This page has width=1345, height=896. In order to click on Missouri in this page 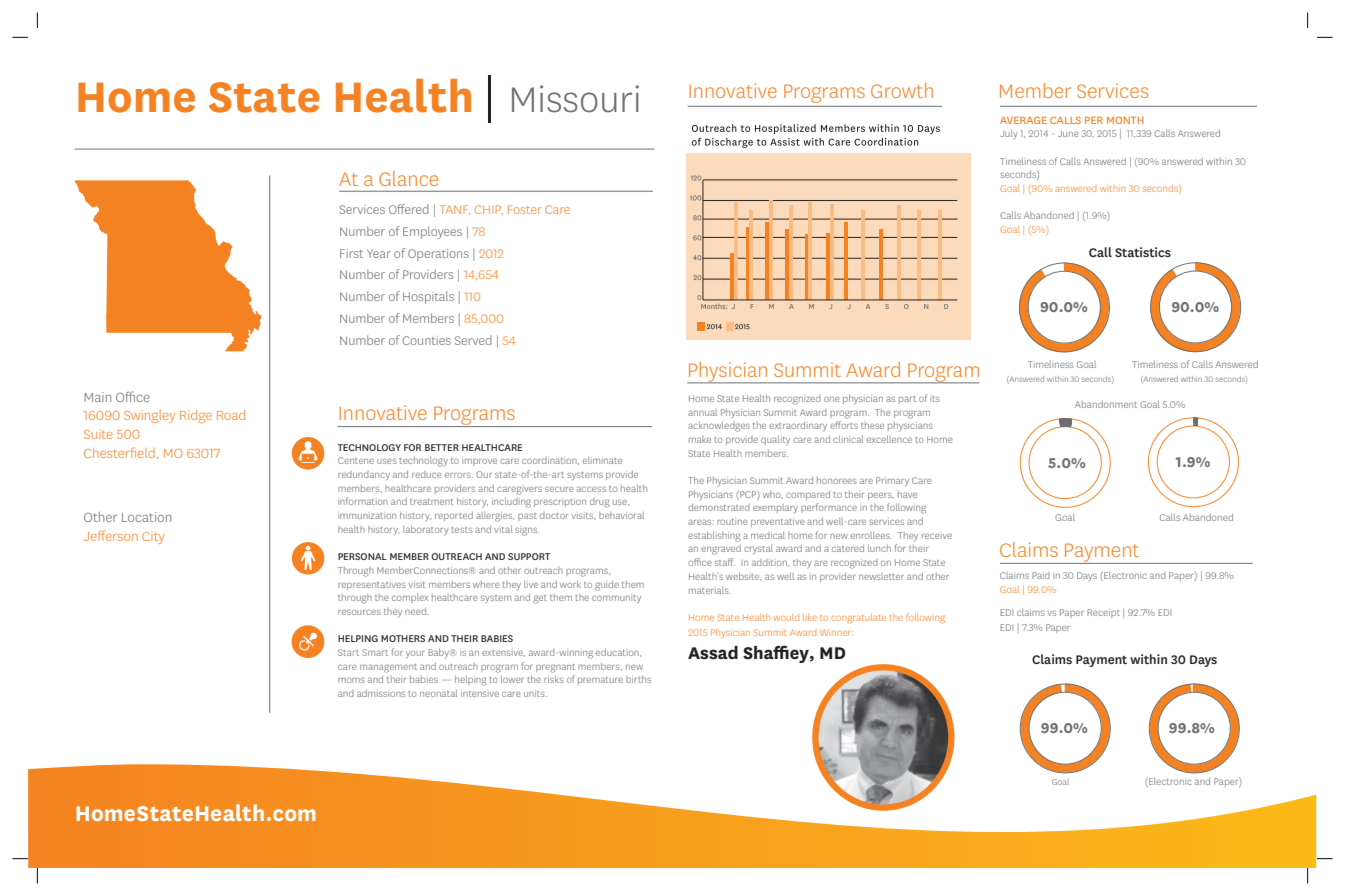, I will do `click(575, 99)`.
